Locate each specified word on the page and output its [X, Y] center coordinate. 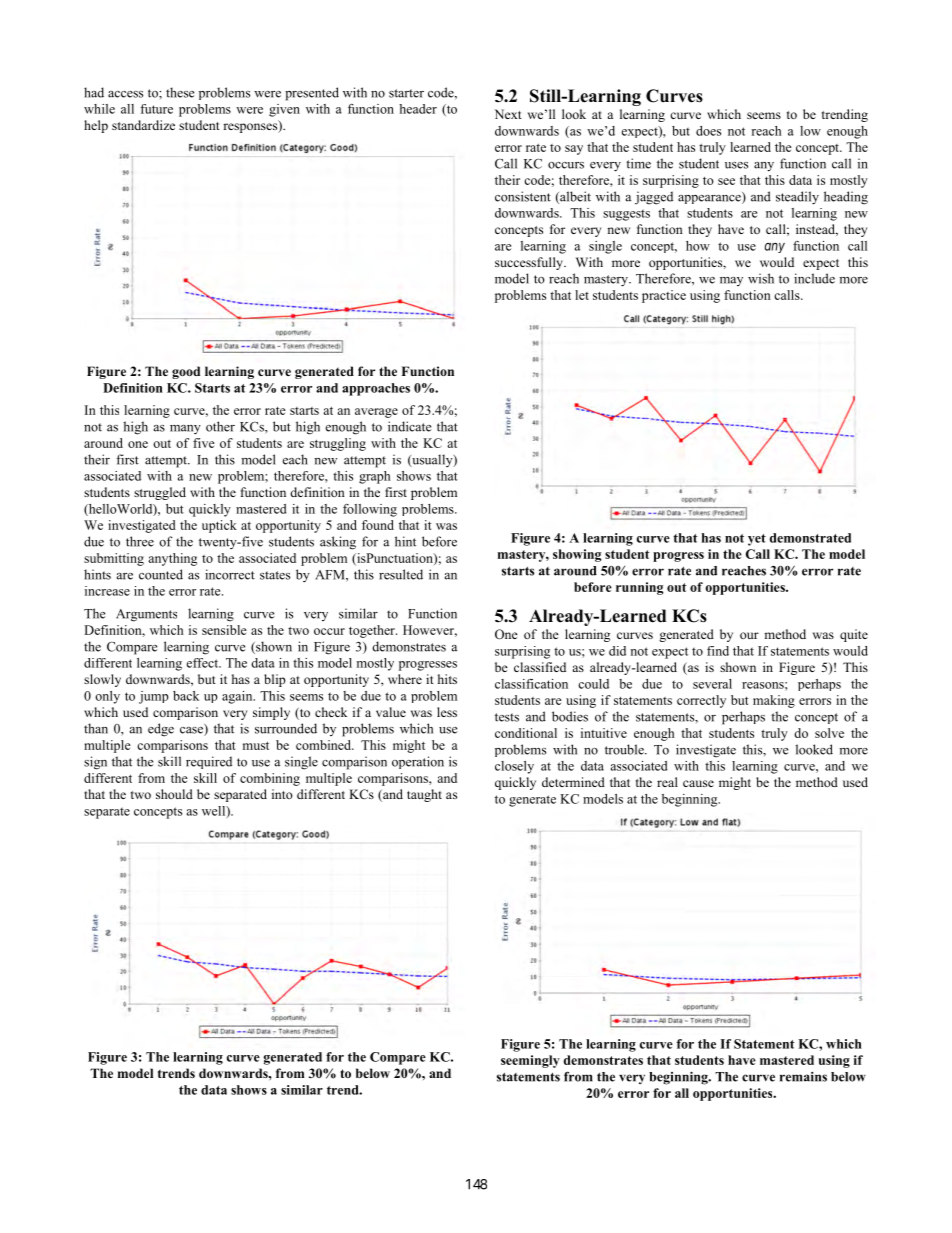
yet [757, 540]
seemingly [530, 1061]
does [708, 131]
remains [803, 1077]
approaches [376, 389]
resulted [401, 574]
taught [424, 795]
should [174, 794]
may [731, 281]
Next [508, 114]
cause [698, 783]
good [186, 372]
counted [161, 574]
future [156, 109]
